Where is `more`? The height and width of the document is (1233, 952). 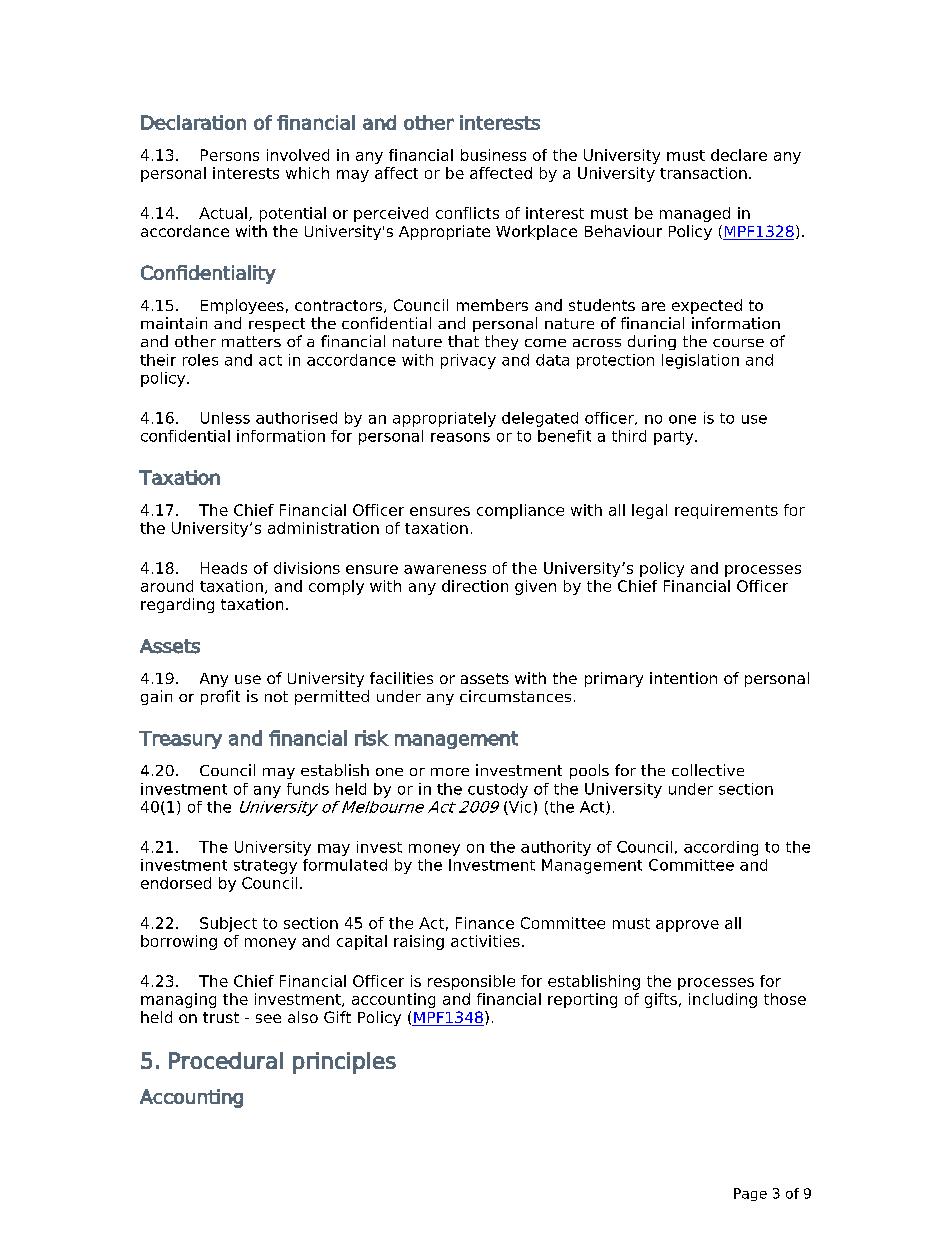 more is located at coordinates (450, 772).
